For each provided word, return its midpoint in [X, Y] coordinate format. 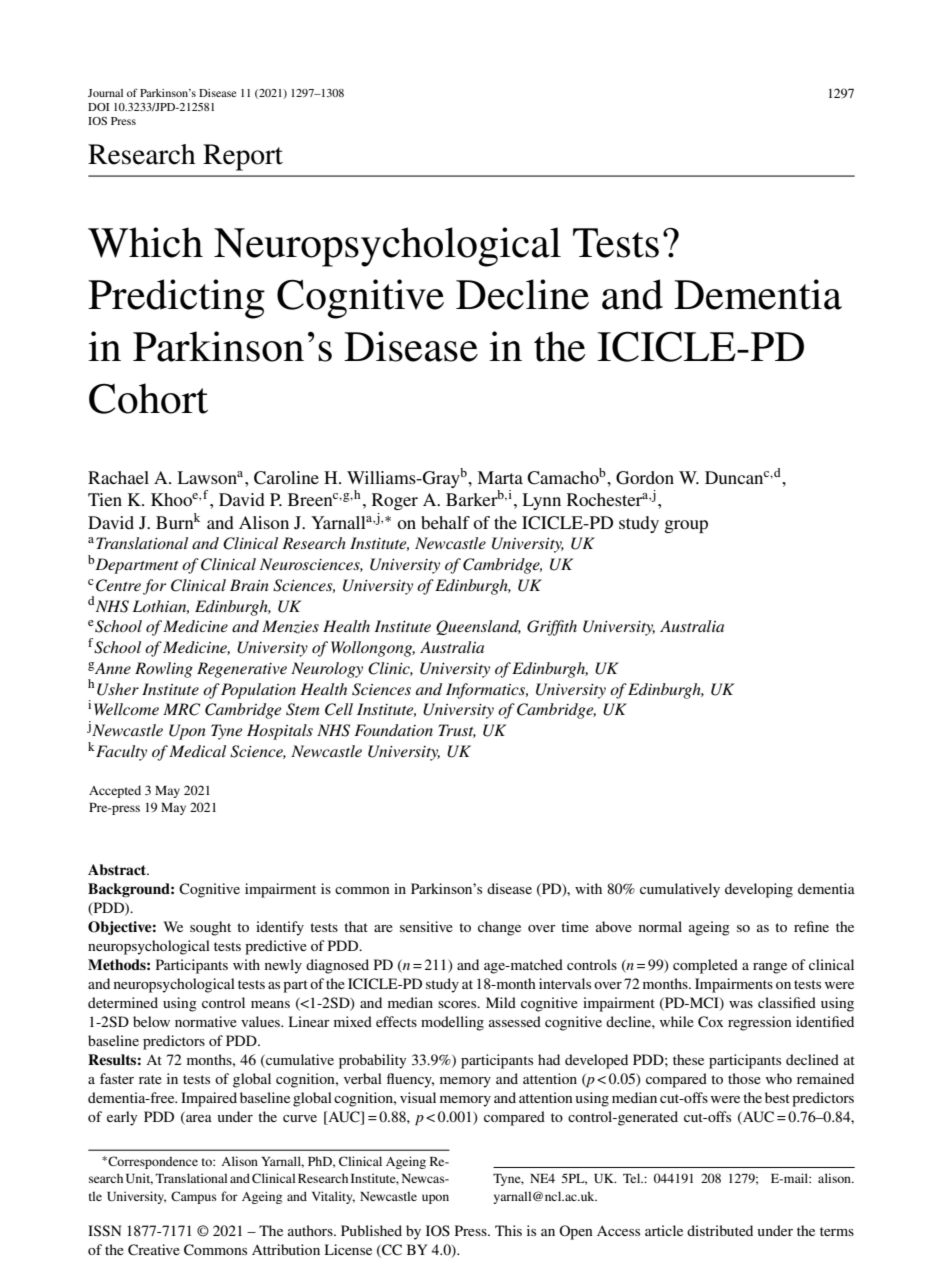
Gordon [645, 478]
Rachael [118, 477]
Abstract [118, 869]
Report [243, 157]
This [508, 1230]
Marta [500, 477]
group [686, 526]
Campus [194, 1197]
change [499, 928]
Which [145, 242]
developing [759, 890]
